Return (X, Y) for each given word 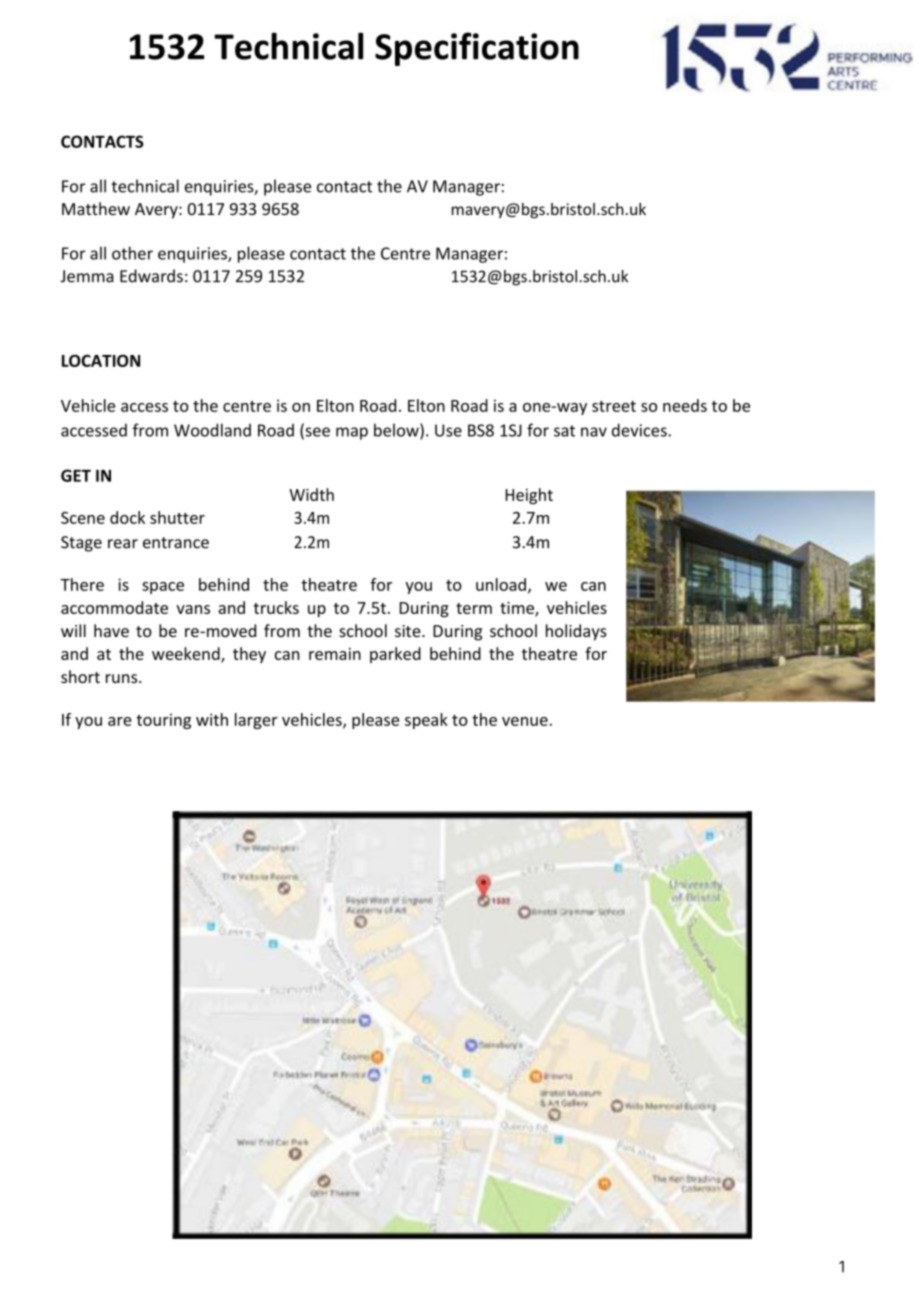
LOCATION (101, 360)
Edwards (151, 276)
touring (163, 721)
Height (529, 496)
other (132, 253)
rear (123, 544)
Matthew (96, 208)
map (352, 433)
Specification (477, 49)
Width (311, 494)
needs (685, 405)
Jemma (86, 276)
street (614, 406)
